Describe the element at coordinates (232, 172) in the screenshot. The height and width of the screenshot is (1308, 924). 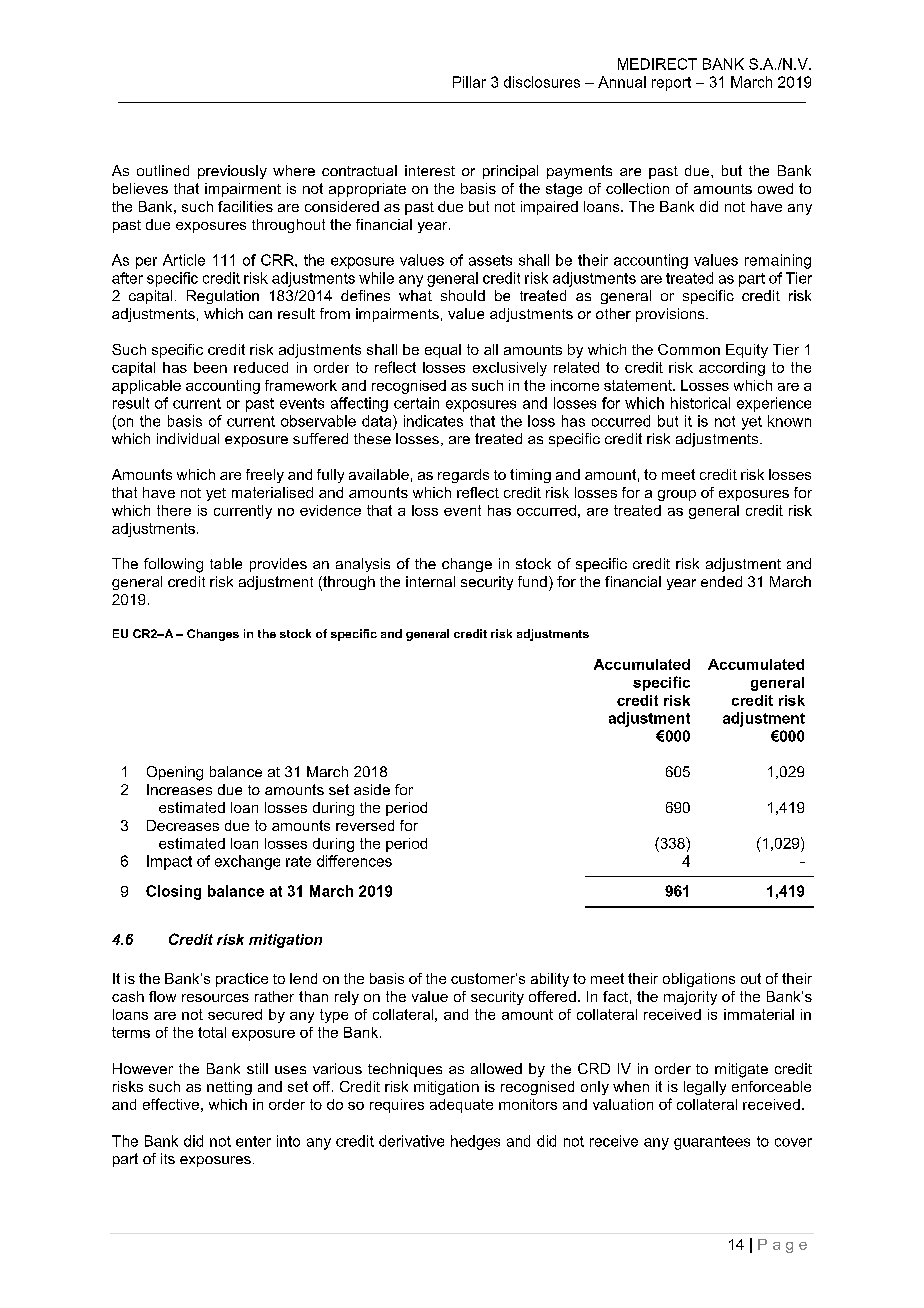
I see `previously` at that location.
